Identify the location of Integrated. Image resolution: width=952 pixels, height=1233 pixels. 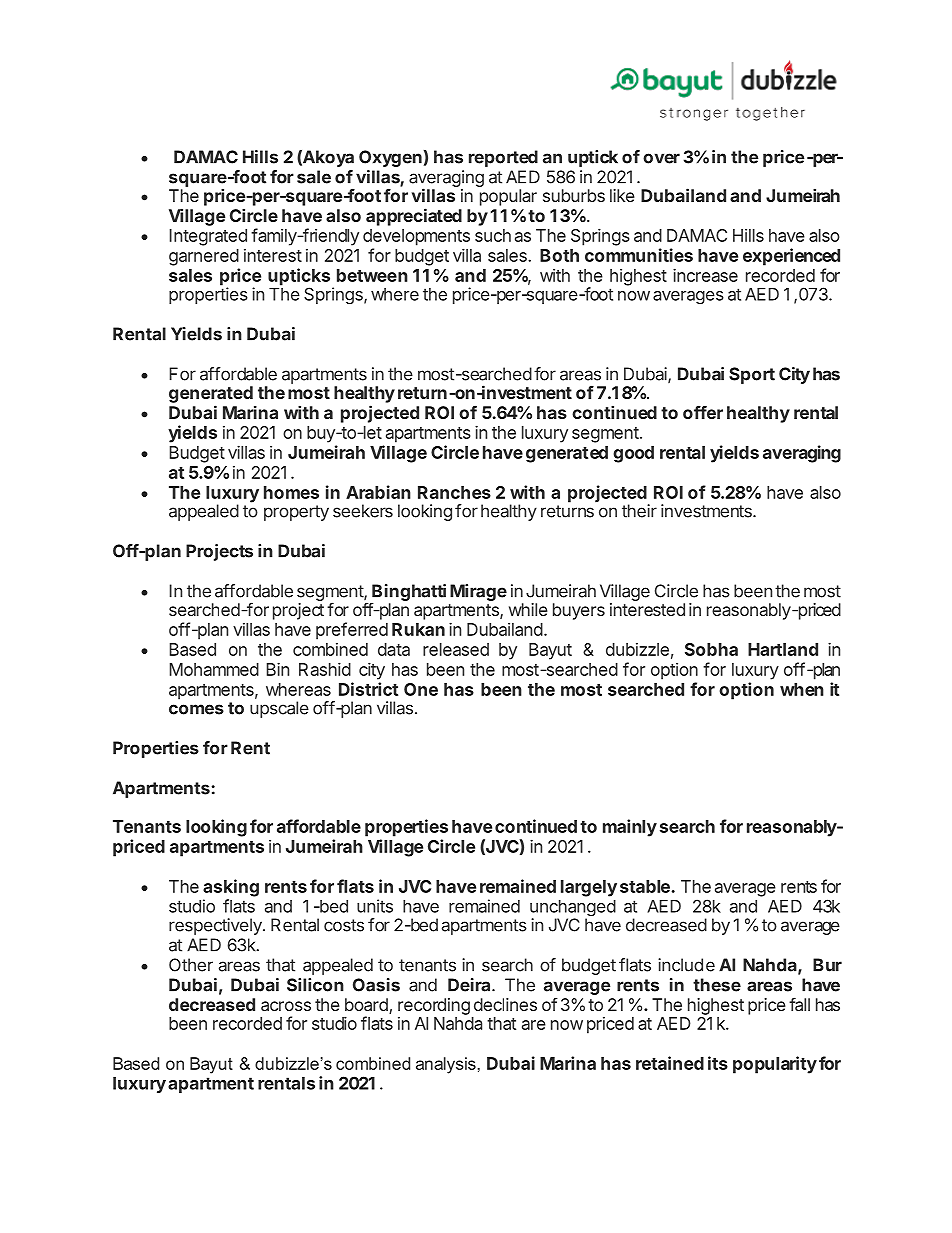
(208, 237).
